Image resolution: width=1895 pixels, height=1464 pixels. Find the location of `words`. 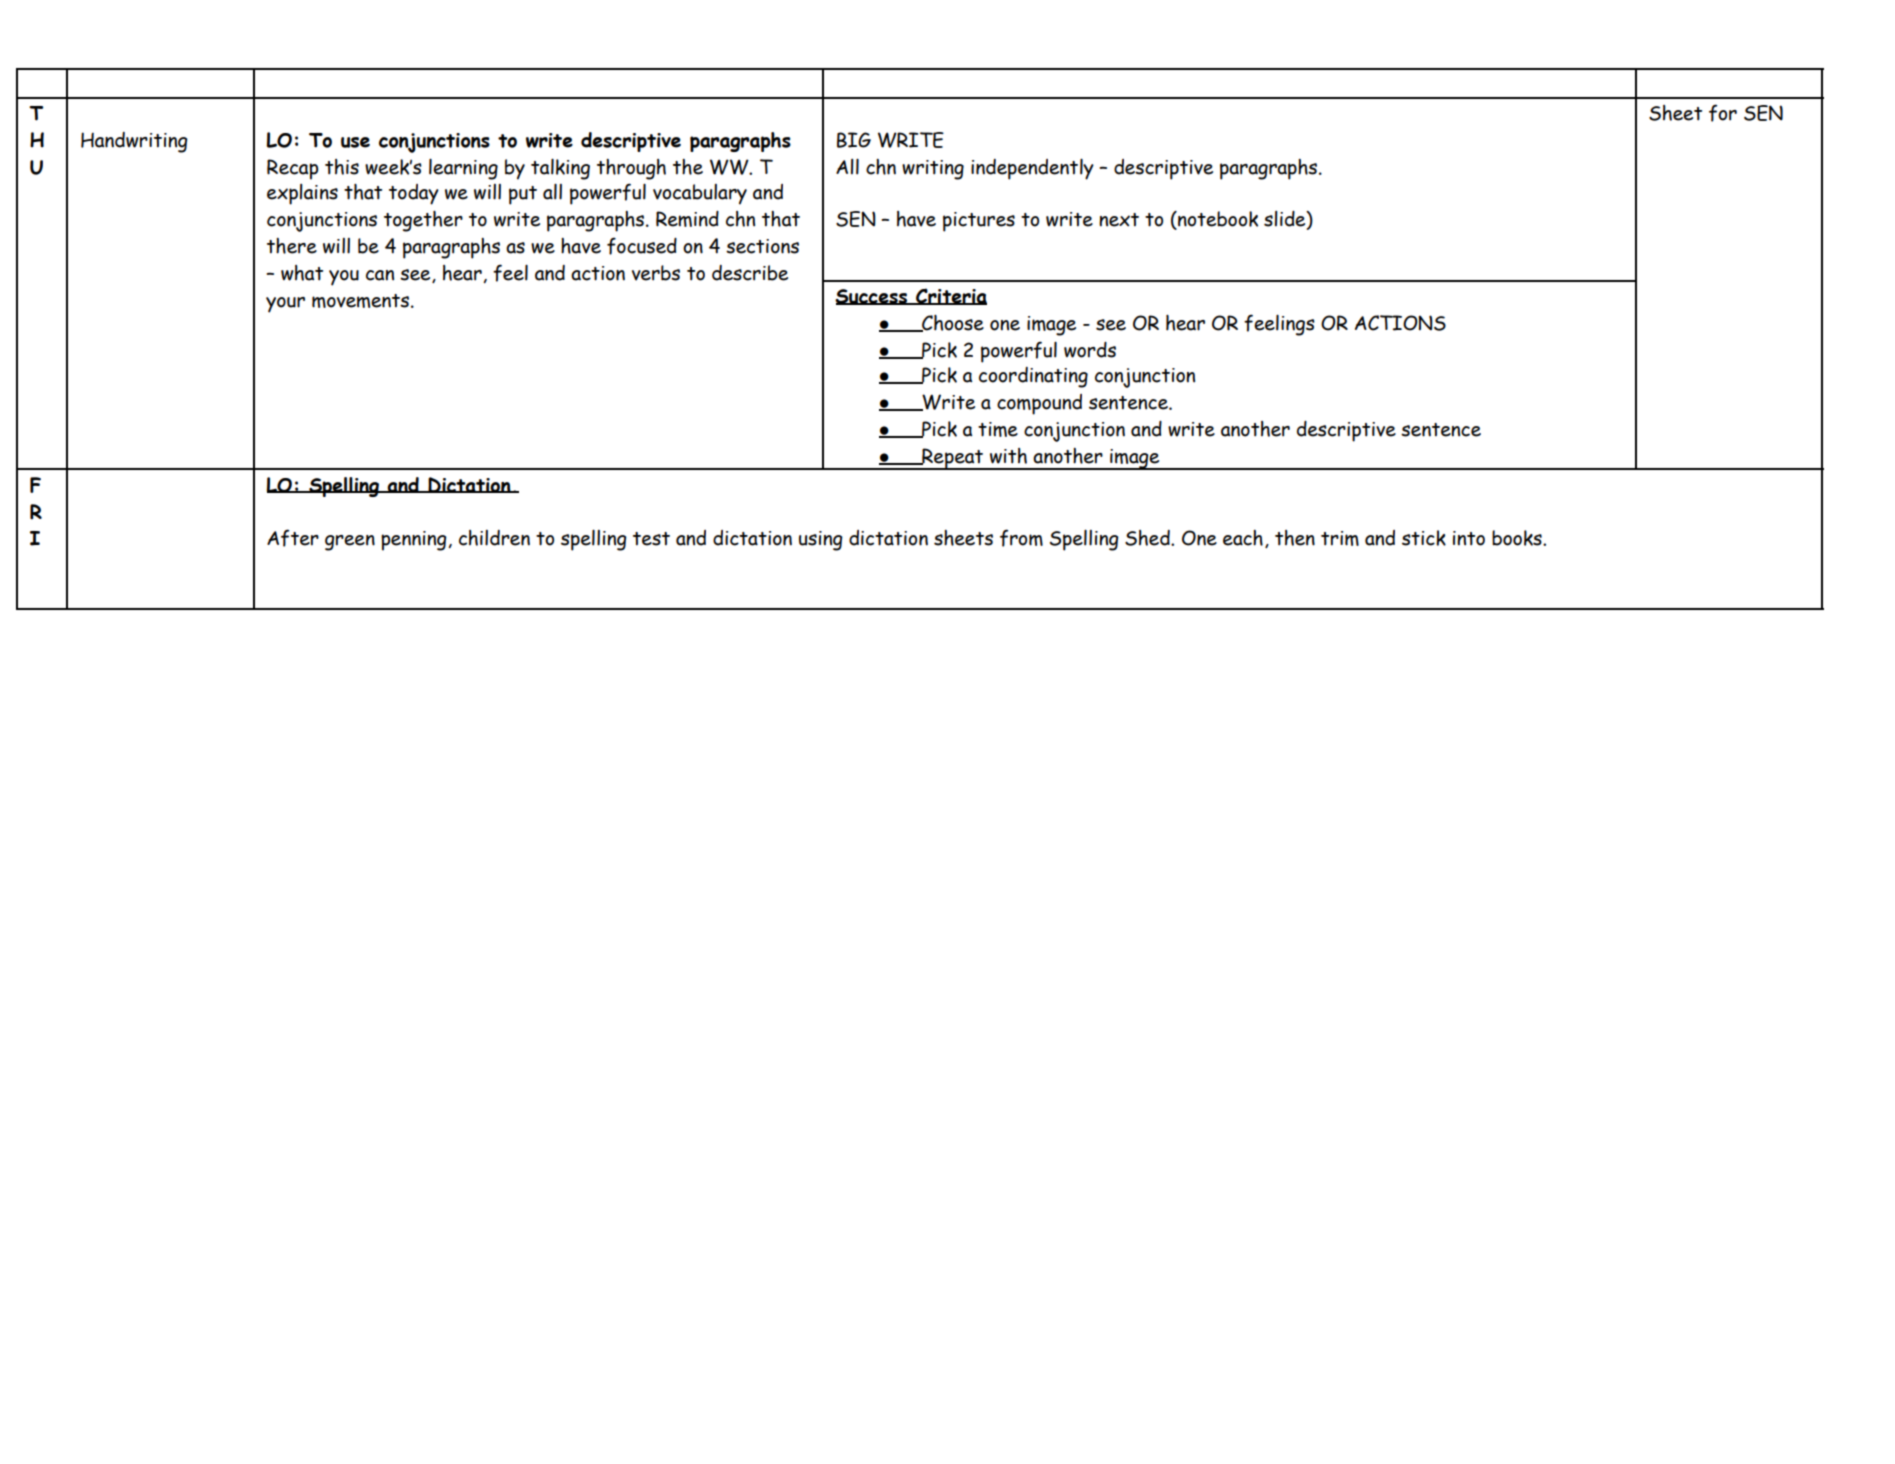

words is located at coordinates (1090, 350).
